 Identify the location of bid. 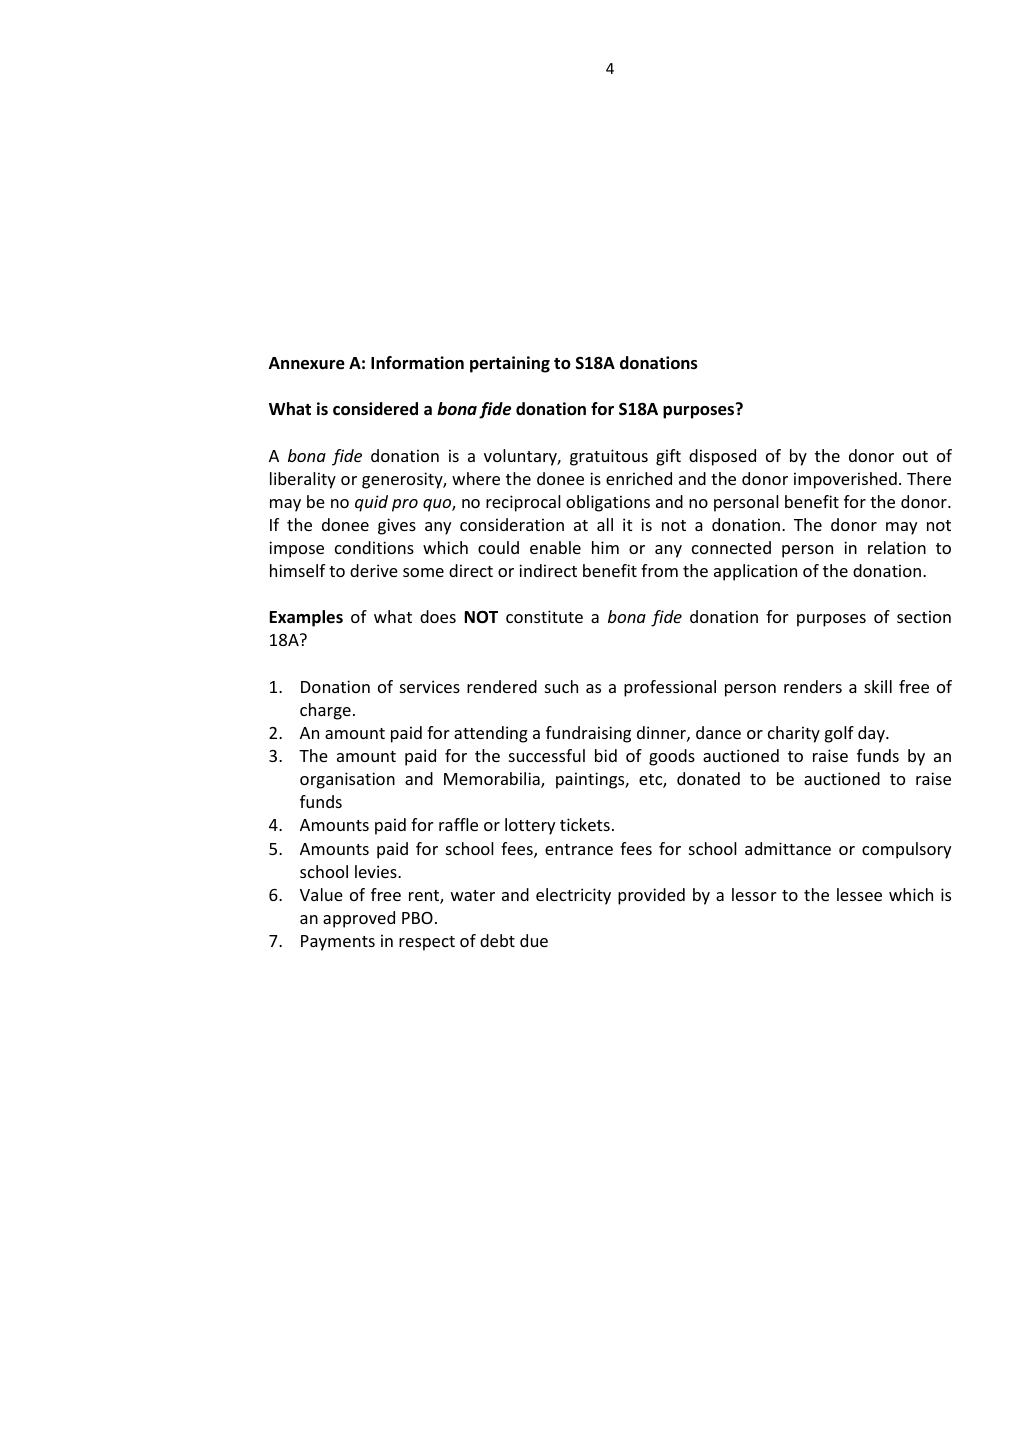
(606, 755).
